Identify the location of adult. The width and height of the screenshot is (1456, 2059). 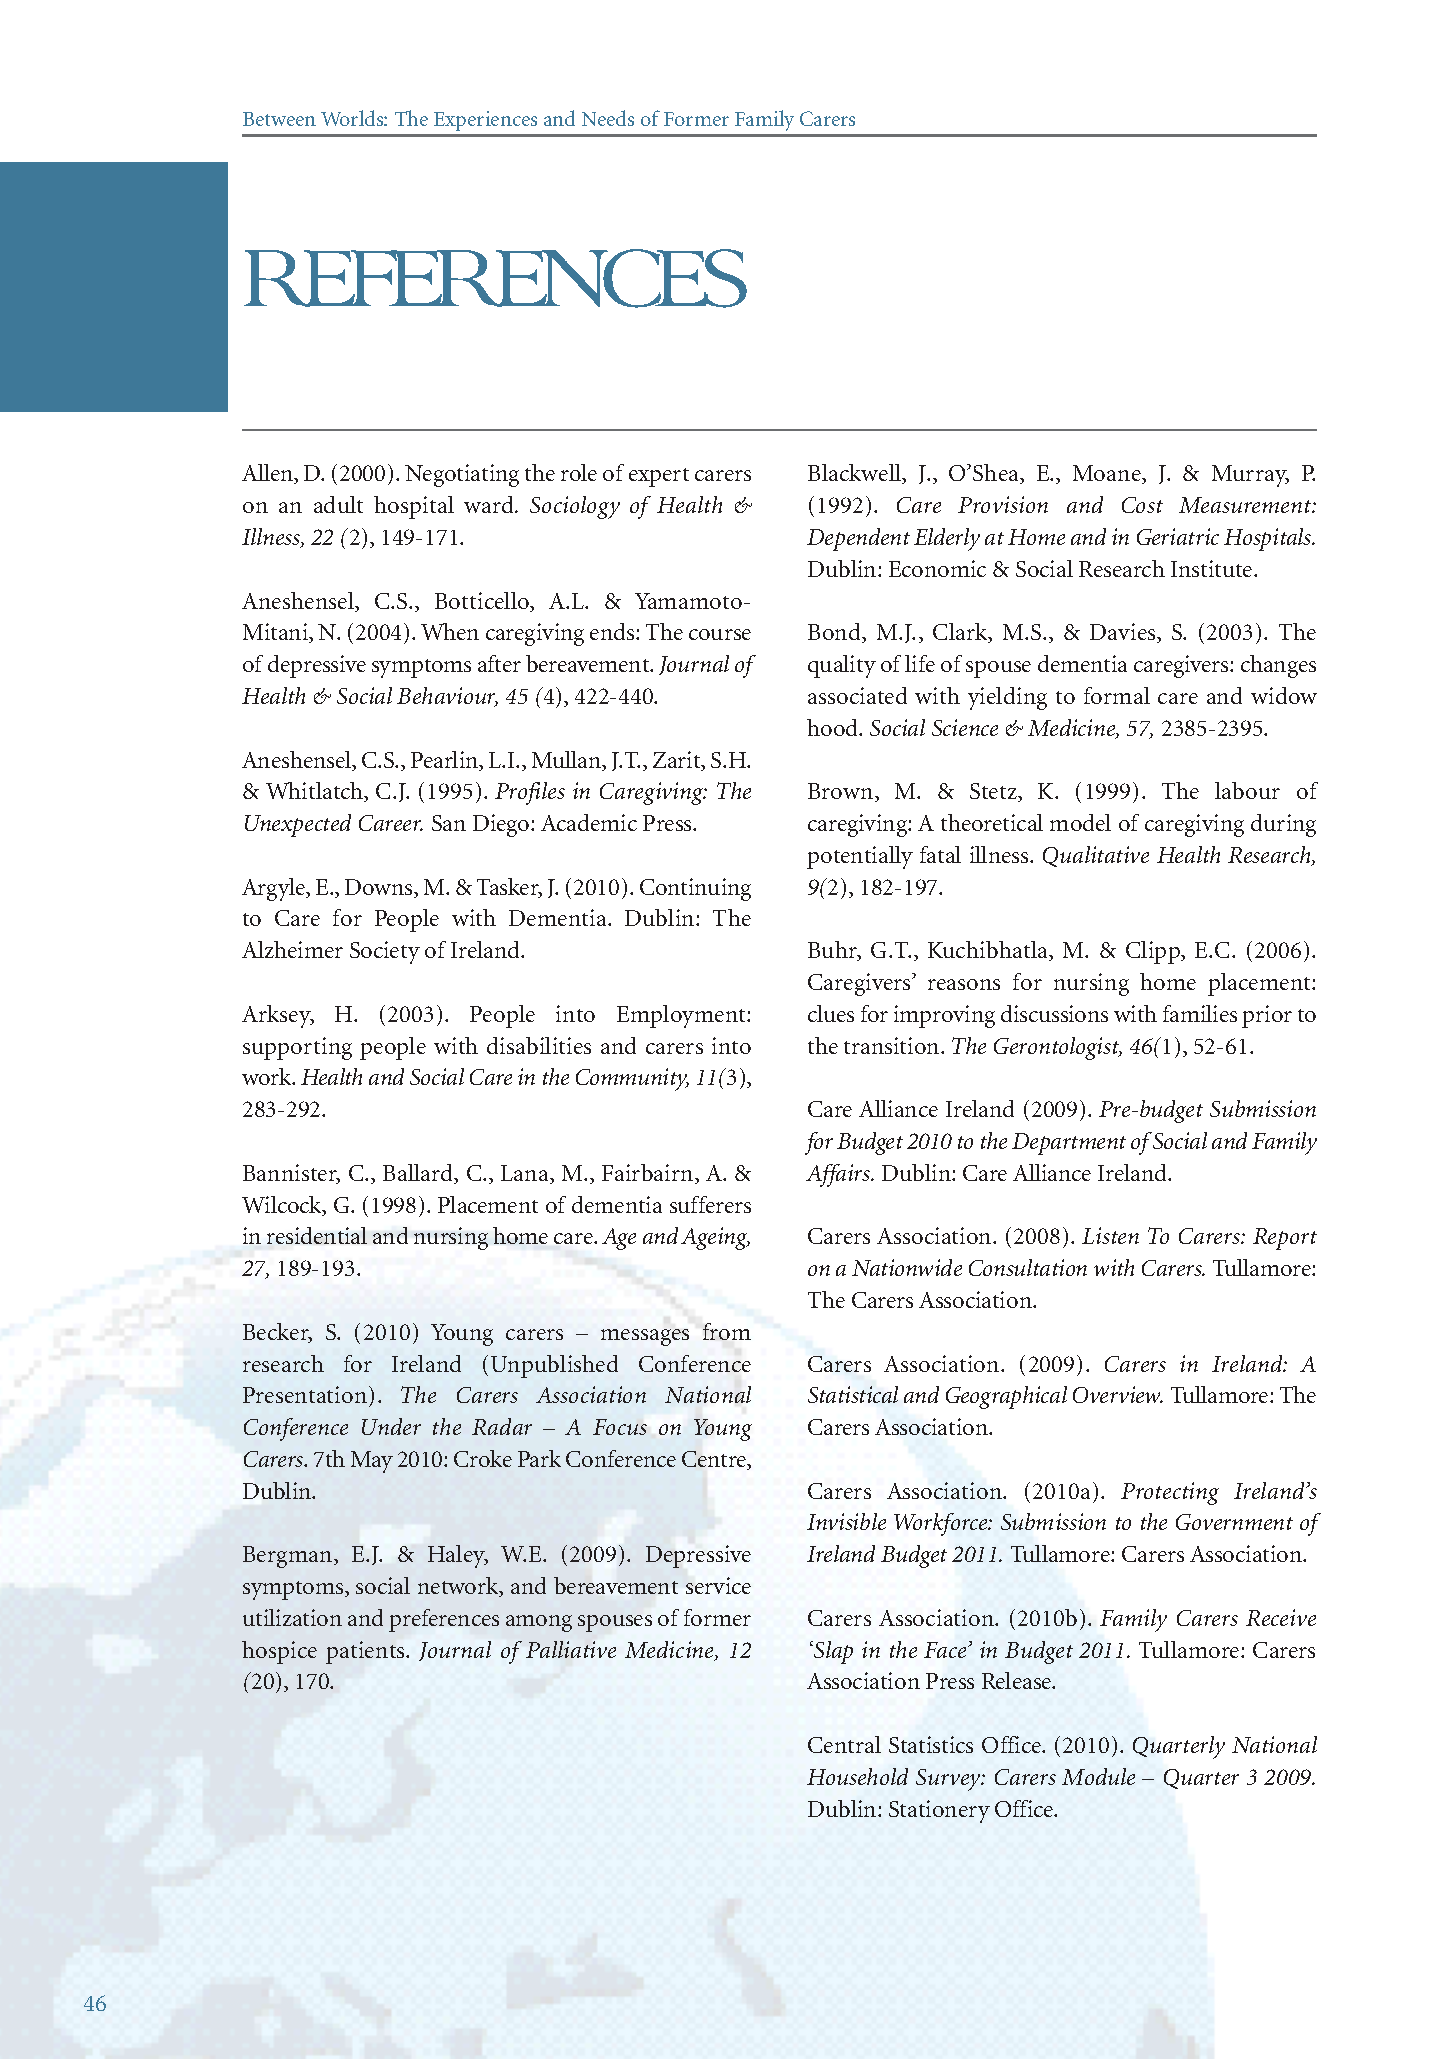
(338, 504).
